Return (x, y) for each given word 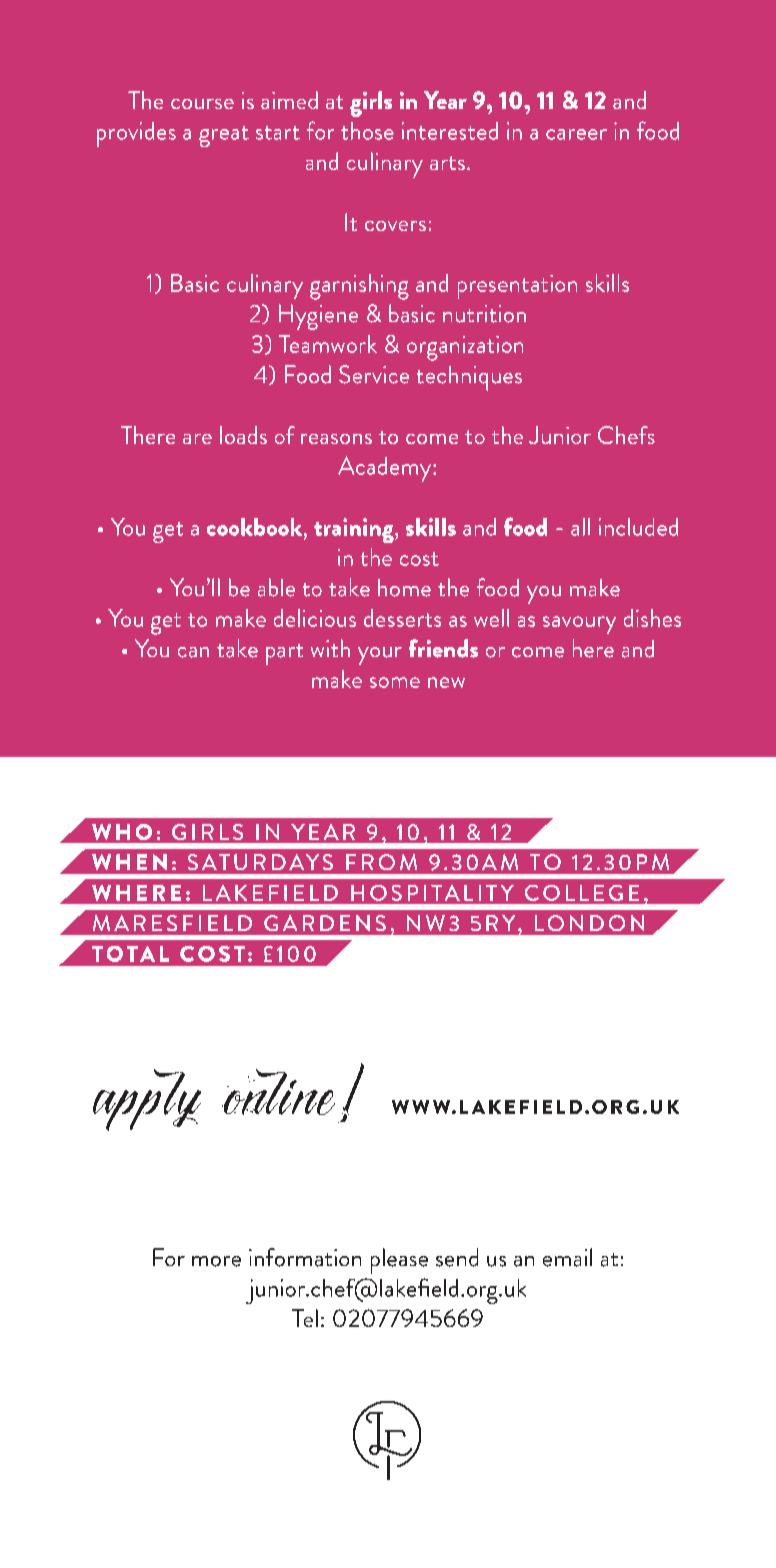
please (399, 1261)
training (355, 530)
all (580, 527)
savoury (579, 625)
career (576, 134)
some (395, 682)
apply (147, 1100)
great (224, 136)
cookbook (256, 527)
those (367, 131)
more (216, 1261)
